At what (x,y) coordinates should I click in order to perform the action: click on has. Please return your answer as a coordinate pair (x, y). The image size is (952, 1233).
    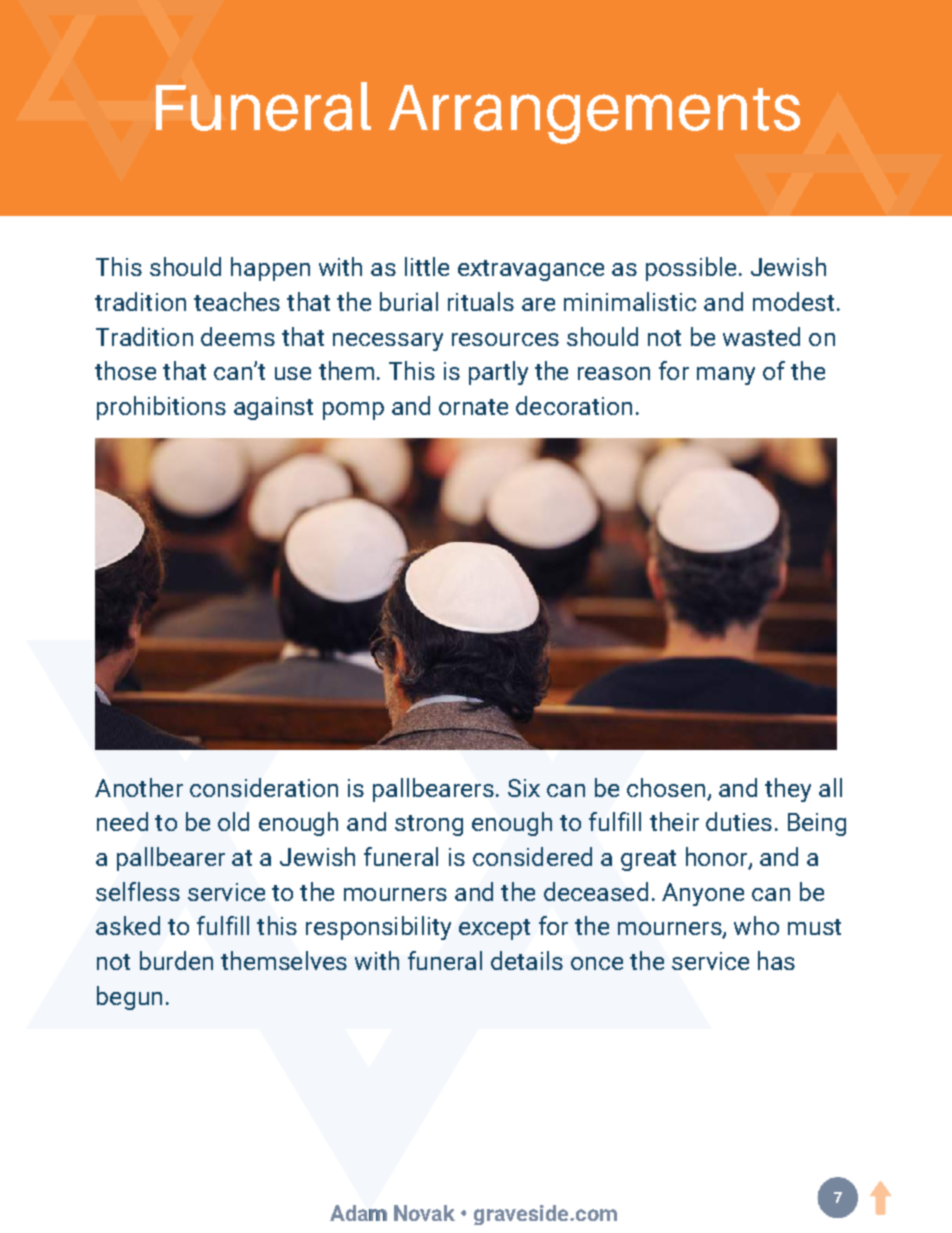
    Looking at the image, I should click on (776, 960).
